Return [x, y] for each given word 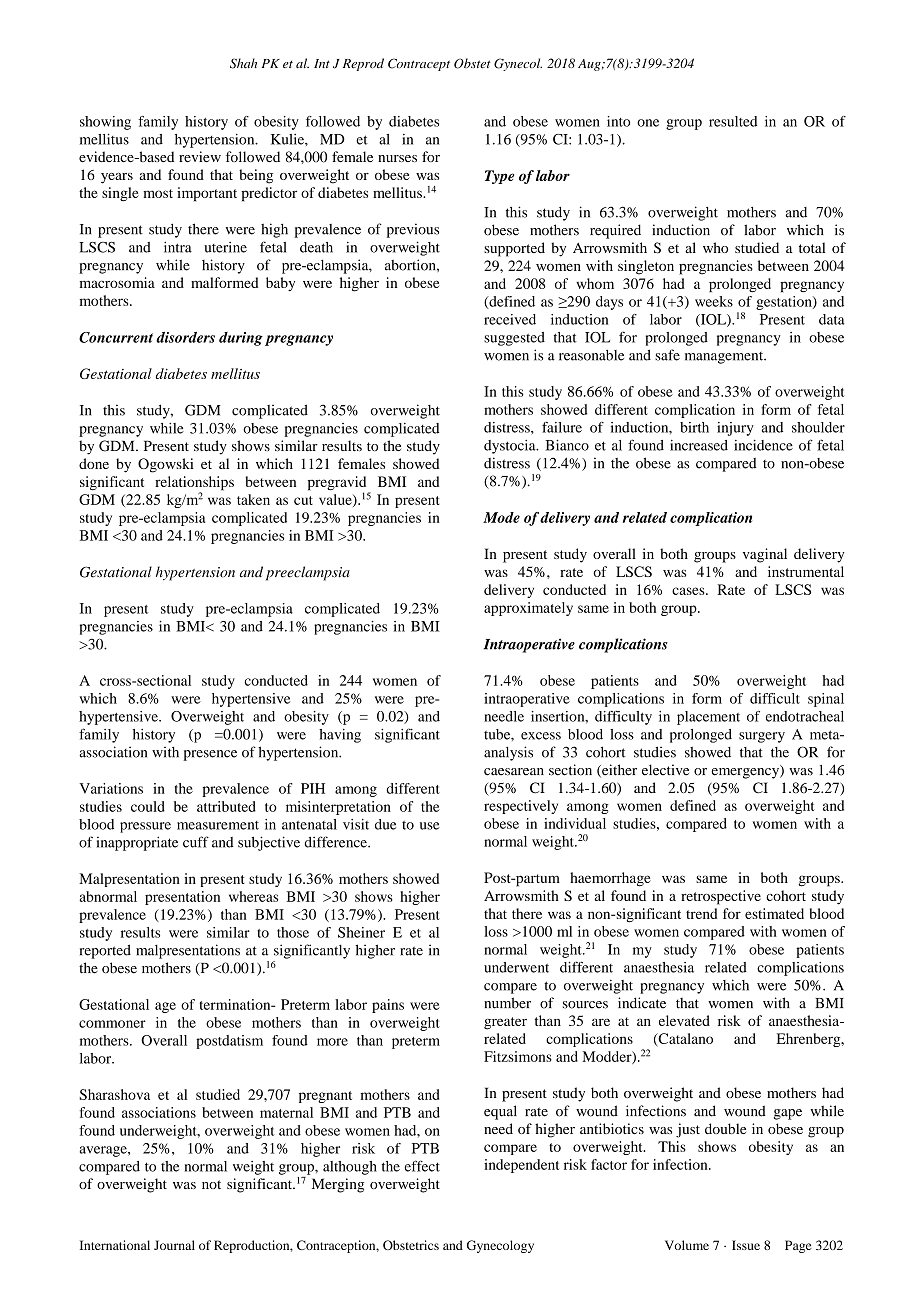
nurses [397, 158]
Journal [174, 1245]
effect [422, 1166]
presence [210, 755]
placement [708, 718]
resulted [733, 121]
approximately [528, 609]
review [200, 156]
